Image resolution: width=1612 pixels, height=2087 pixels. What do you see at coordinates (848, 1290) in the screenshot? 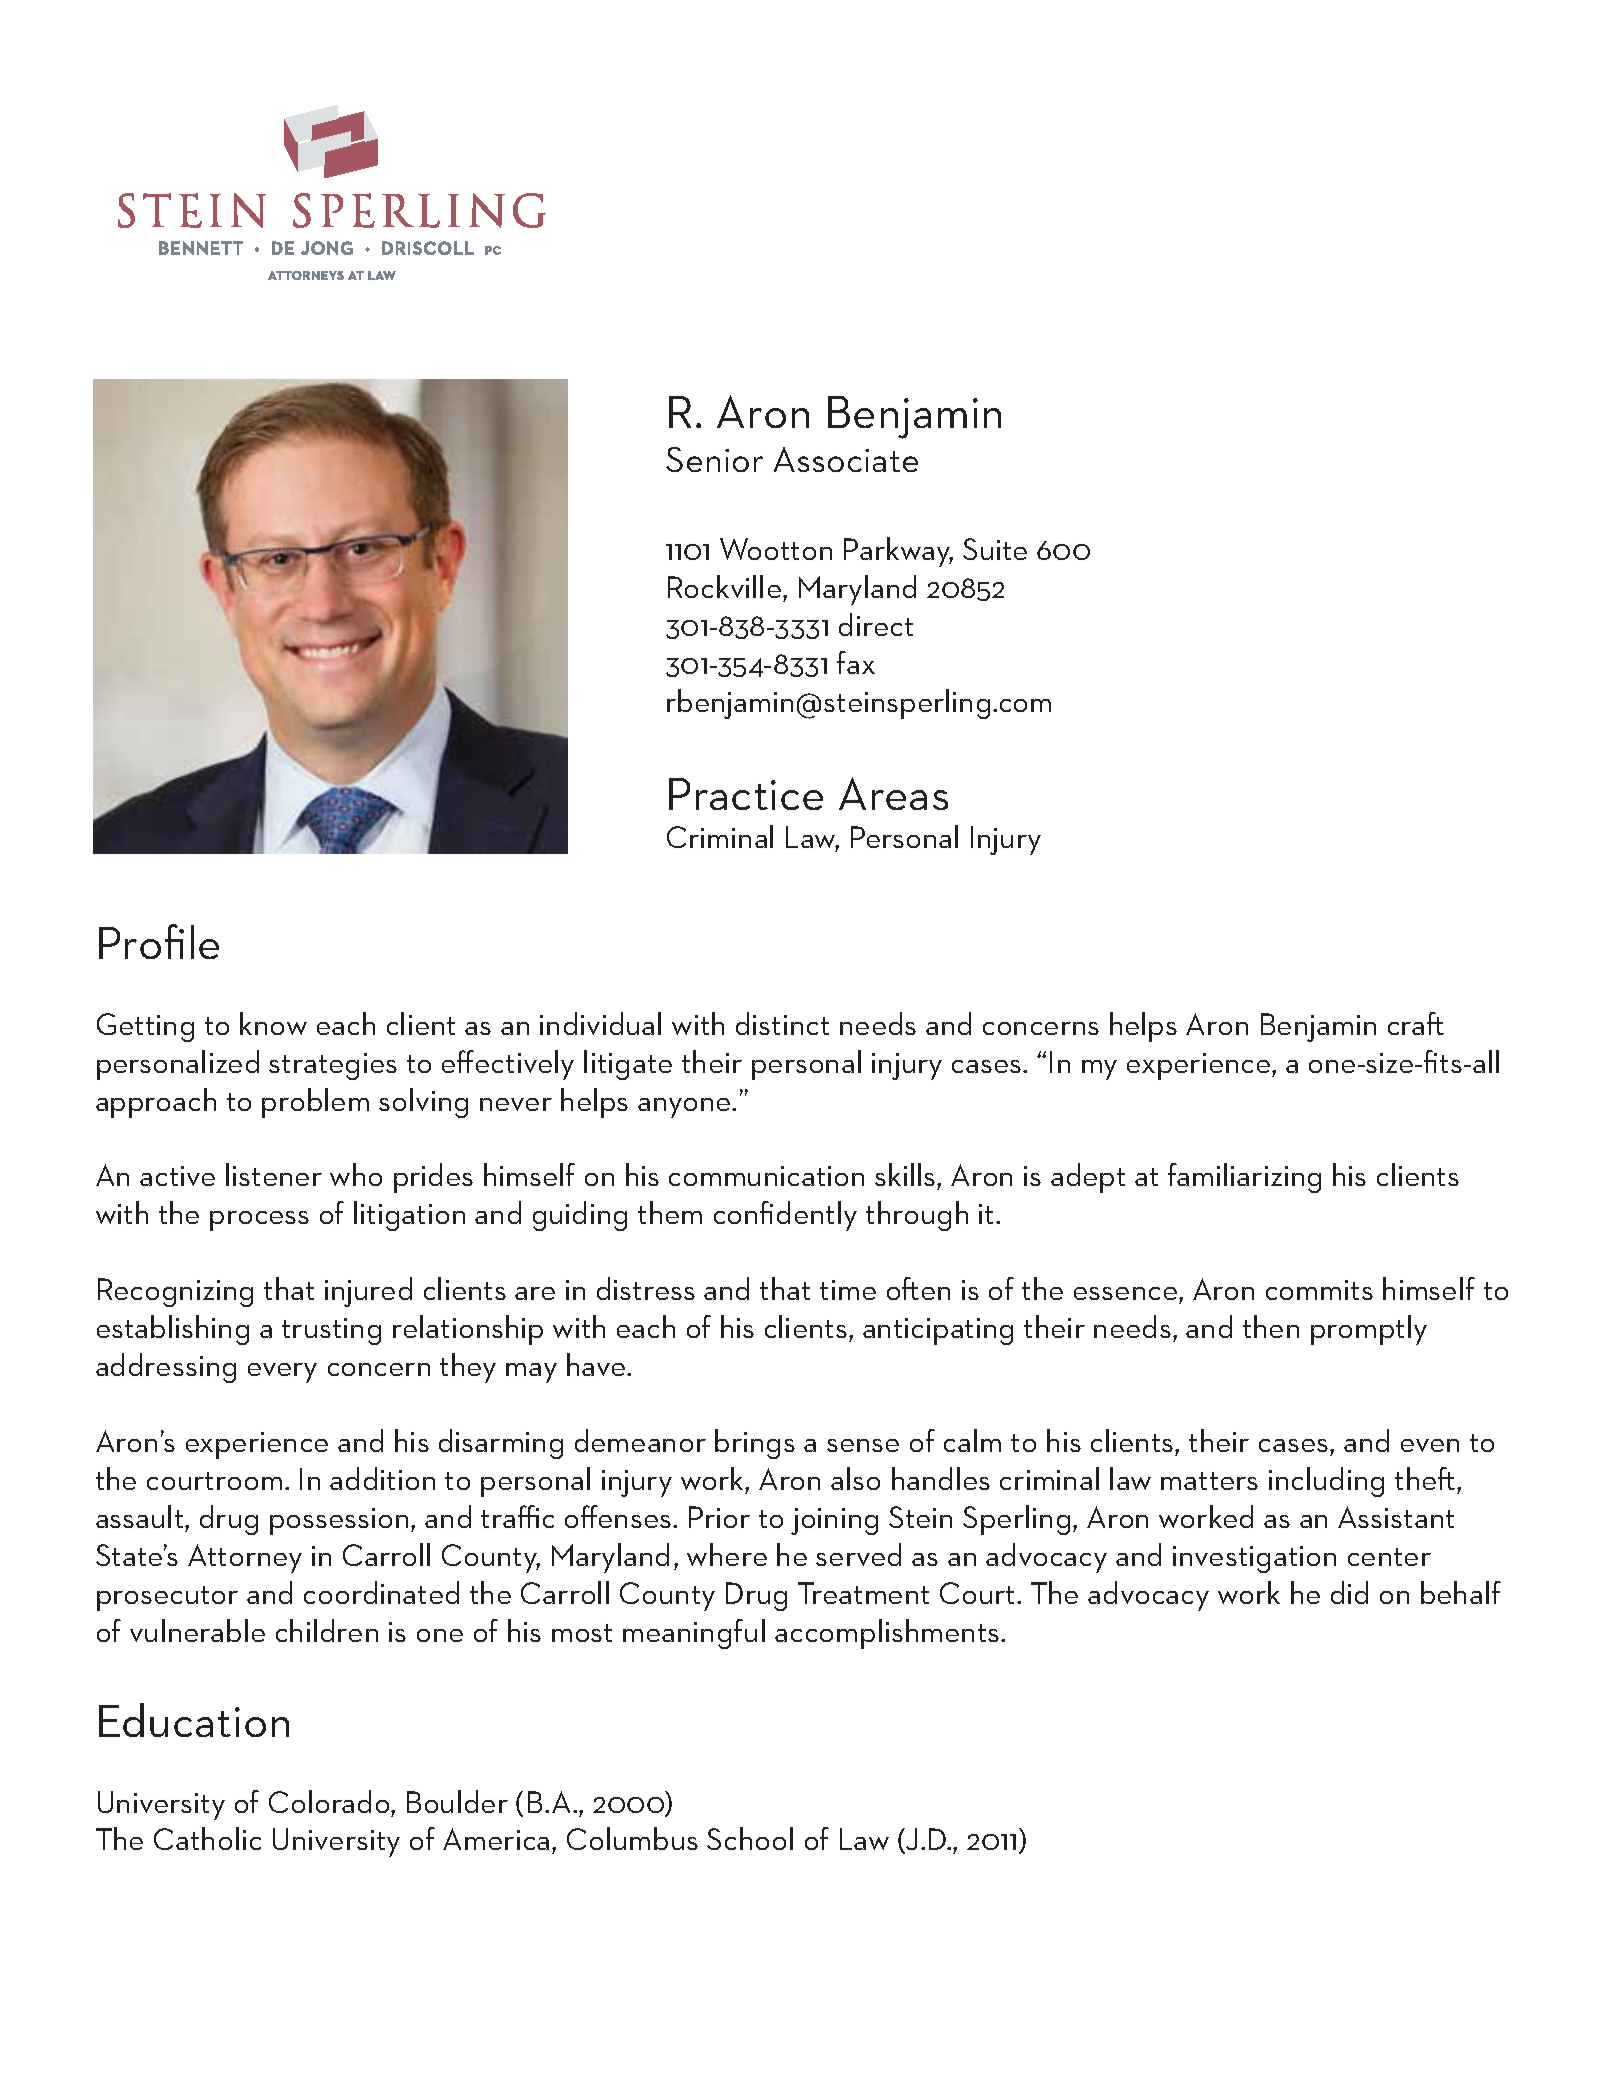
I see `time` at bounding box center [848, 1290].
